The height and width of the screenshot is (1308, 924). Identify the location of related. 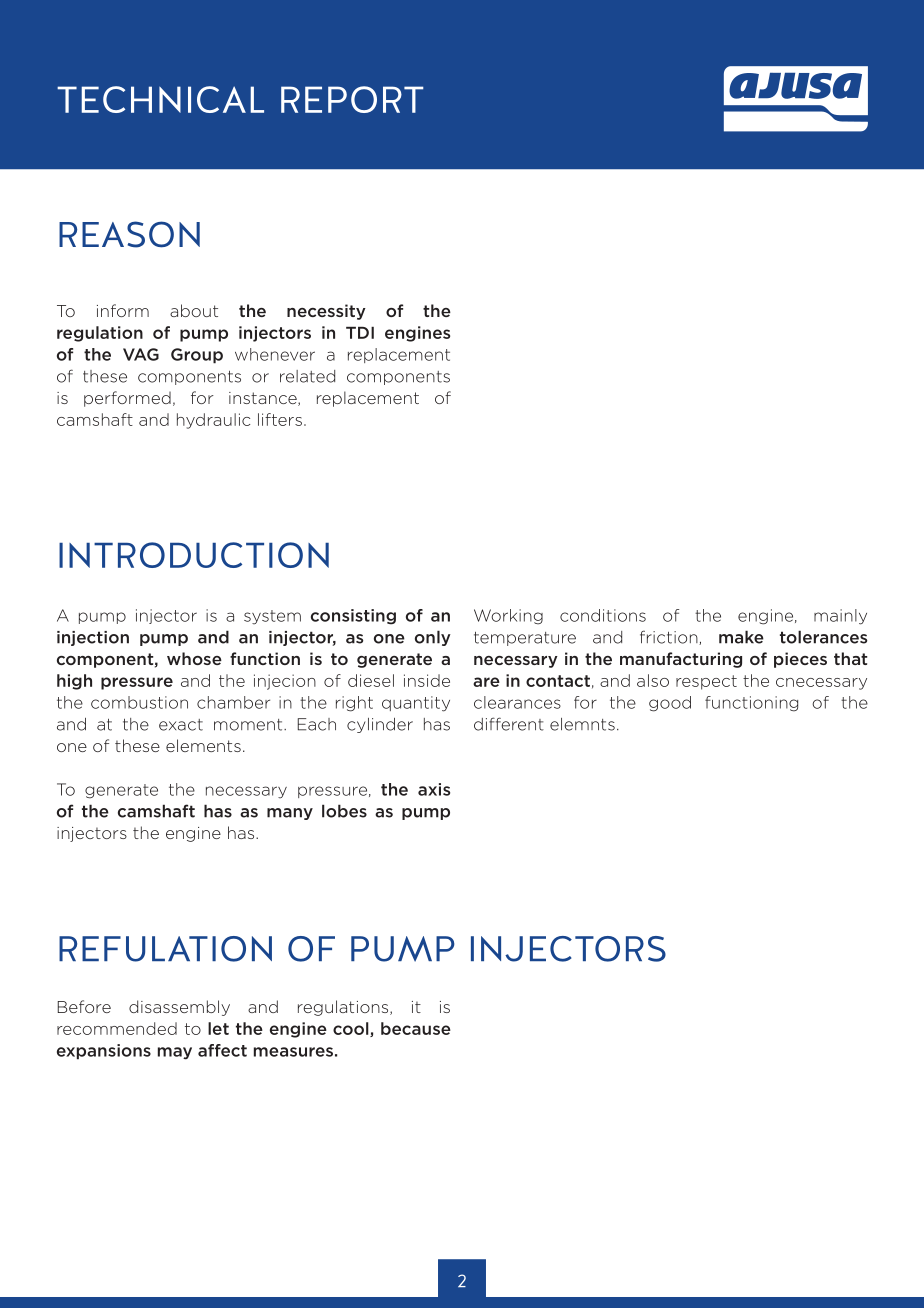
(307, 376).
